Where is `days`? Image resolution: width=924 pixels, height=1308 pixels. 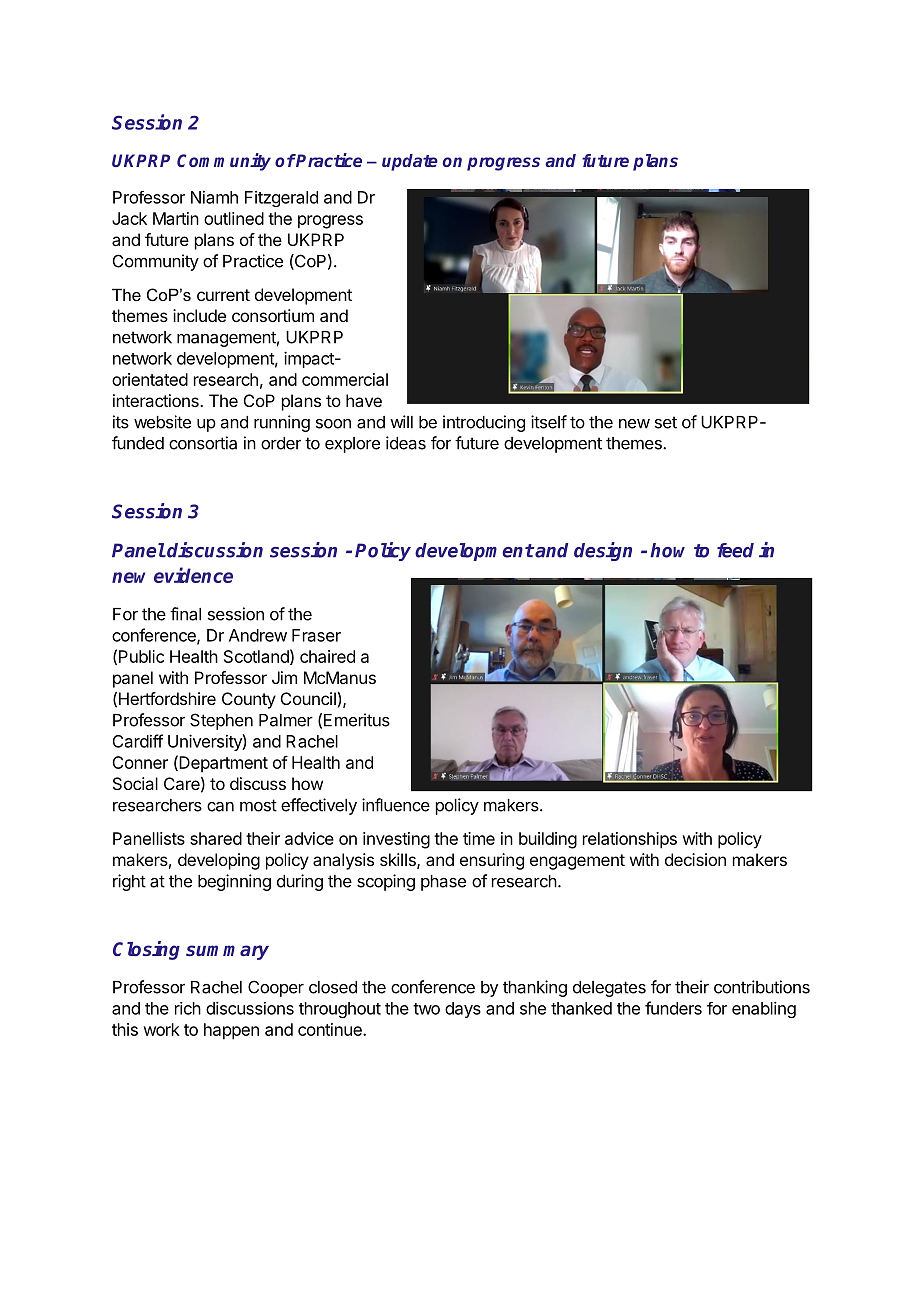
days is located at coordinates (463, 1010).
